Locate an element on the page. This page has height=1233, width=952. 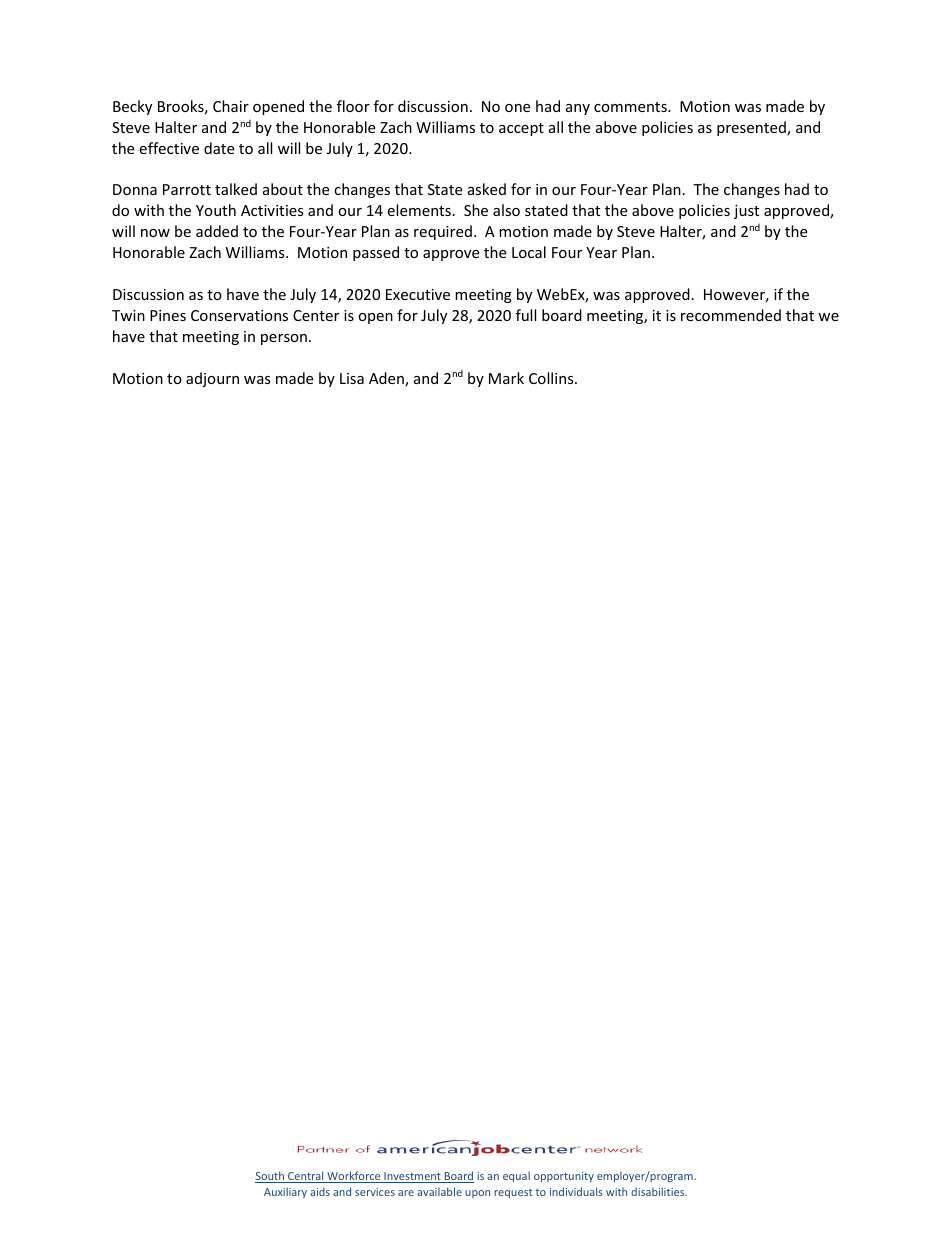
Investment is located at coordinates (412, 1177).
